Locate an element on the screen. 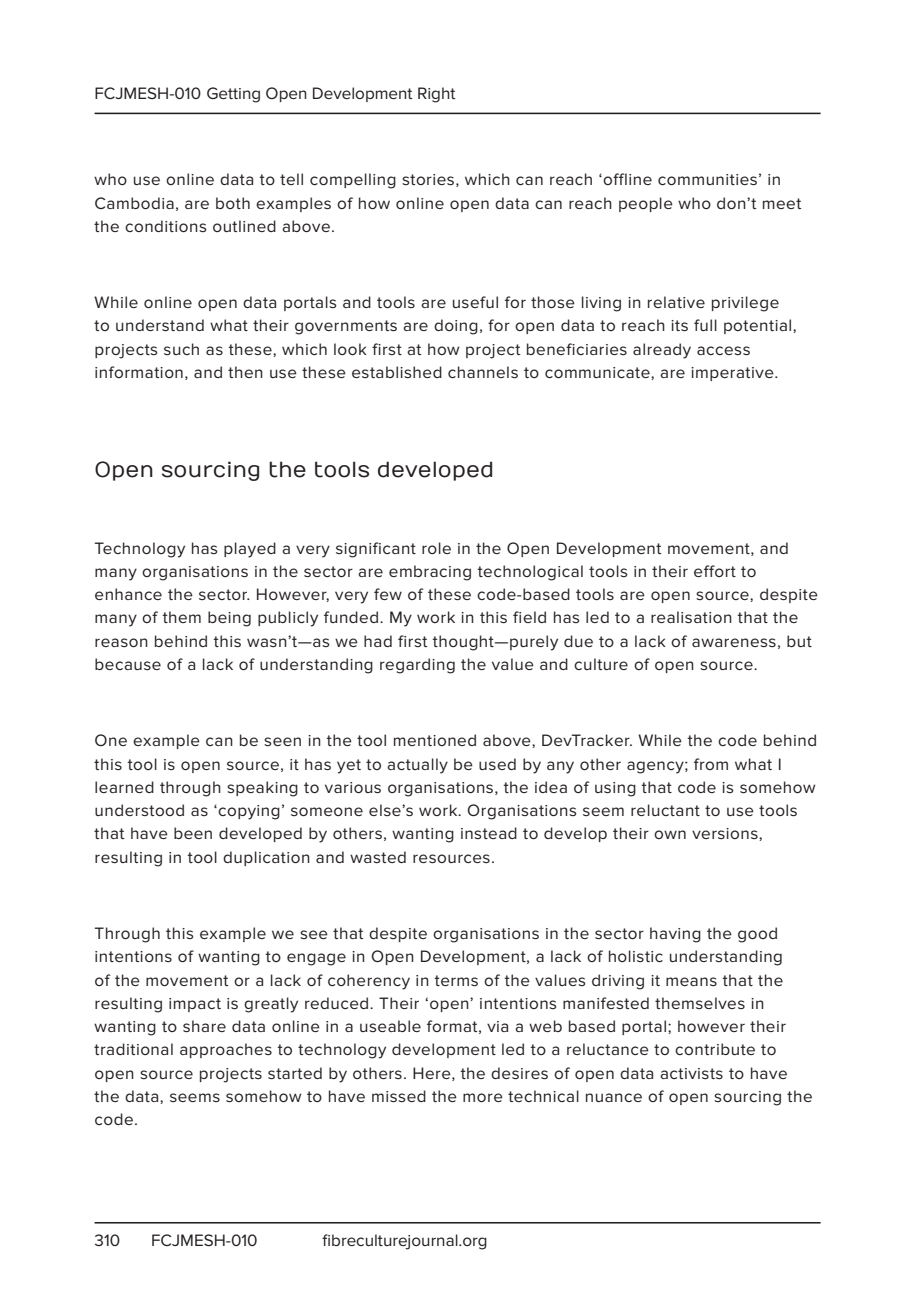 The height and width of the screenshot is (1308, 924). embracing is located at coordinates (430, 573).
